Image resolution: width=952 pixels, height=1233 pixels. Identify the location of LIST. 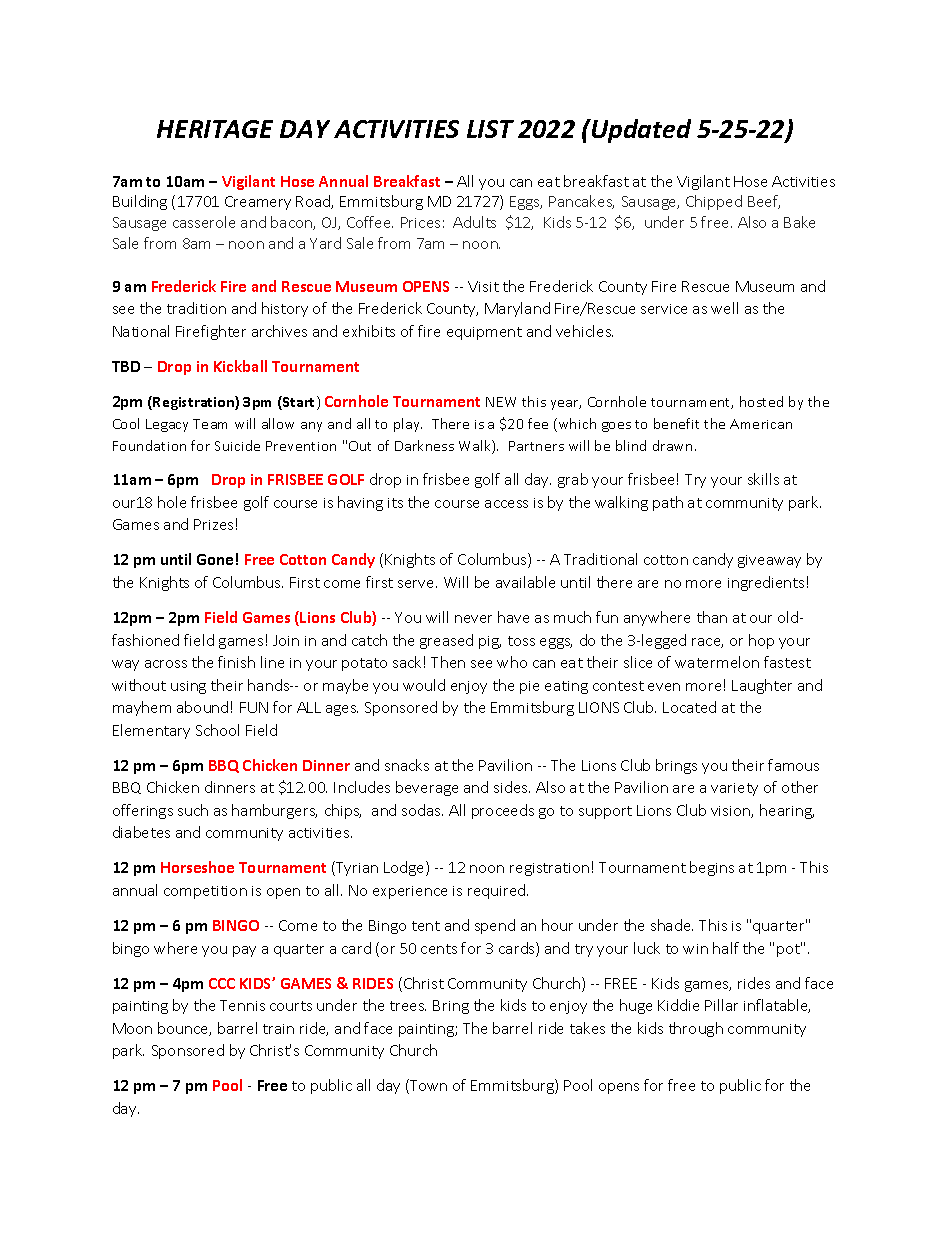
(490, 129).
